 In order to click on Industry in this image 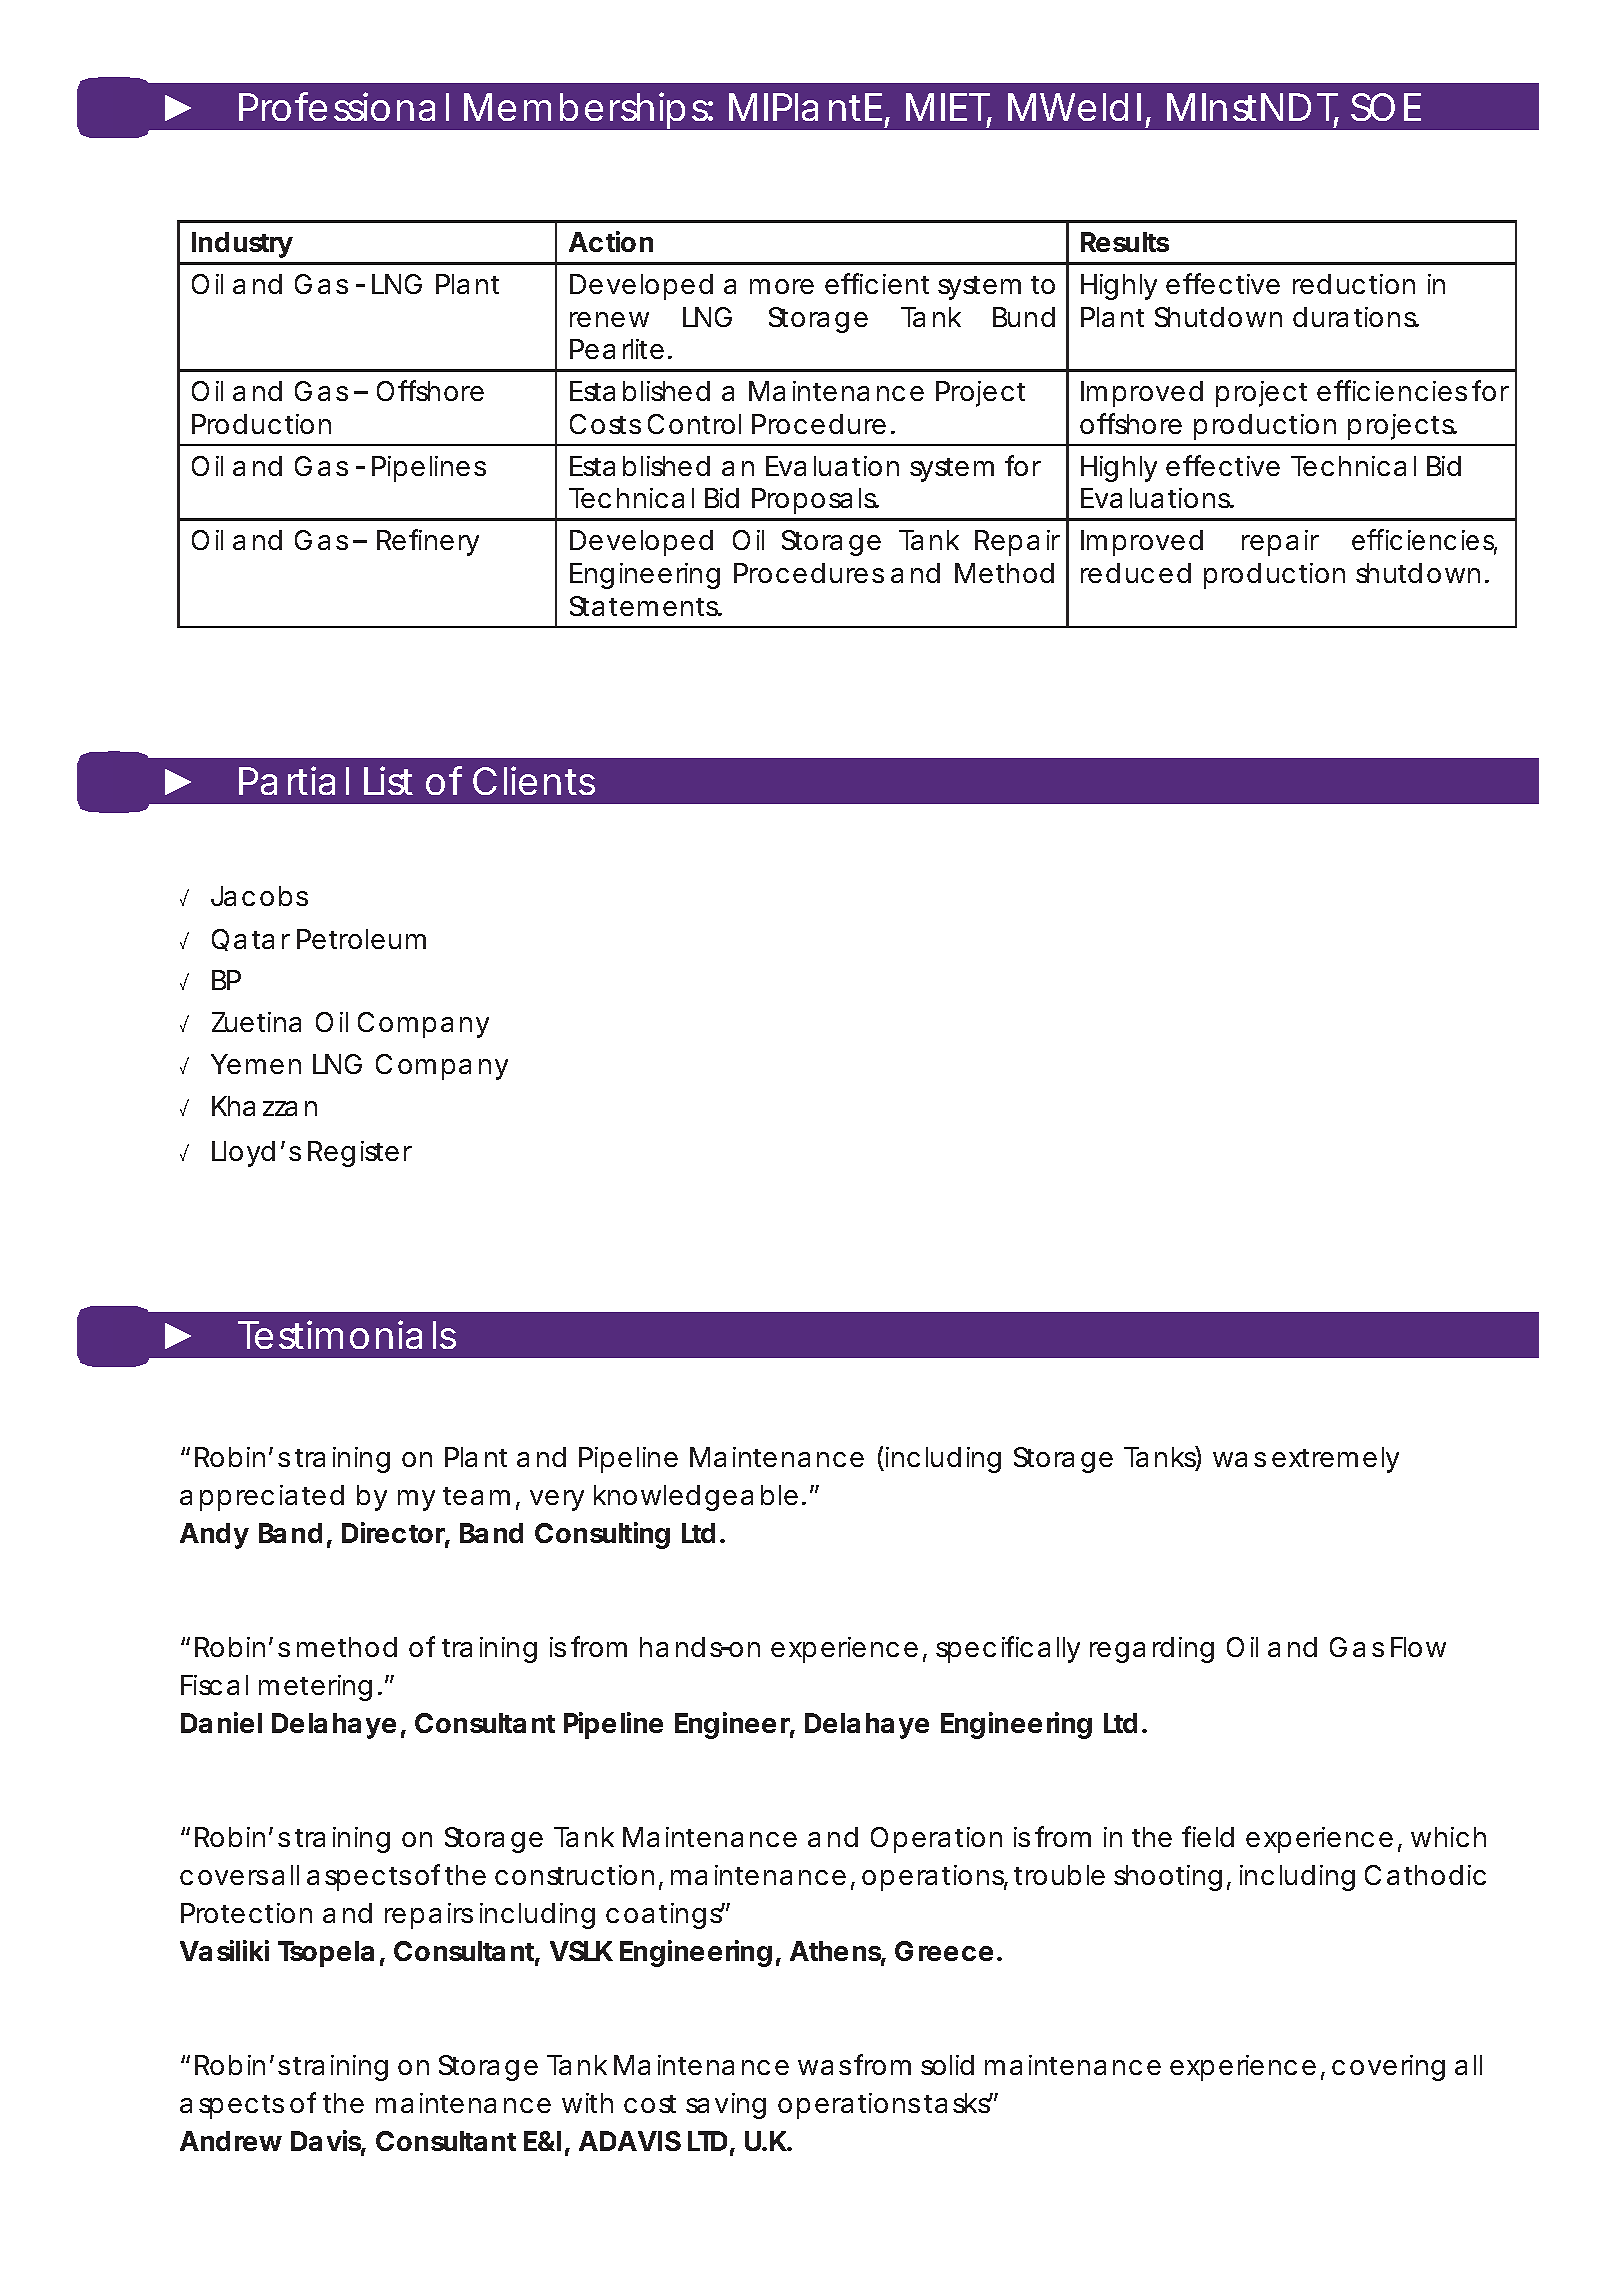, I will do `click(242, 245)`.
